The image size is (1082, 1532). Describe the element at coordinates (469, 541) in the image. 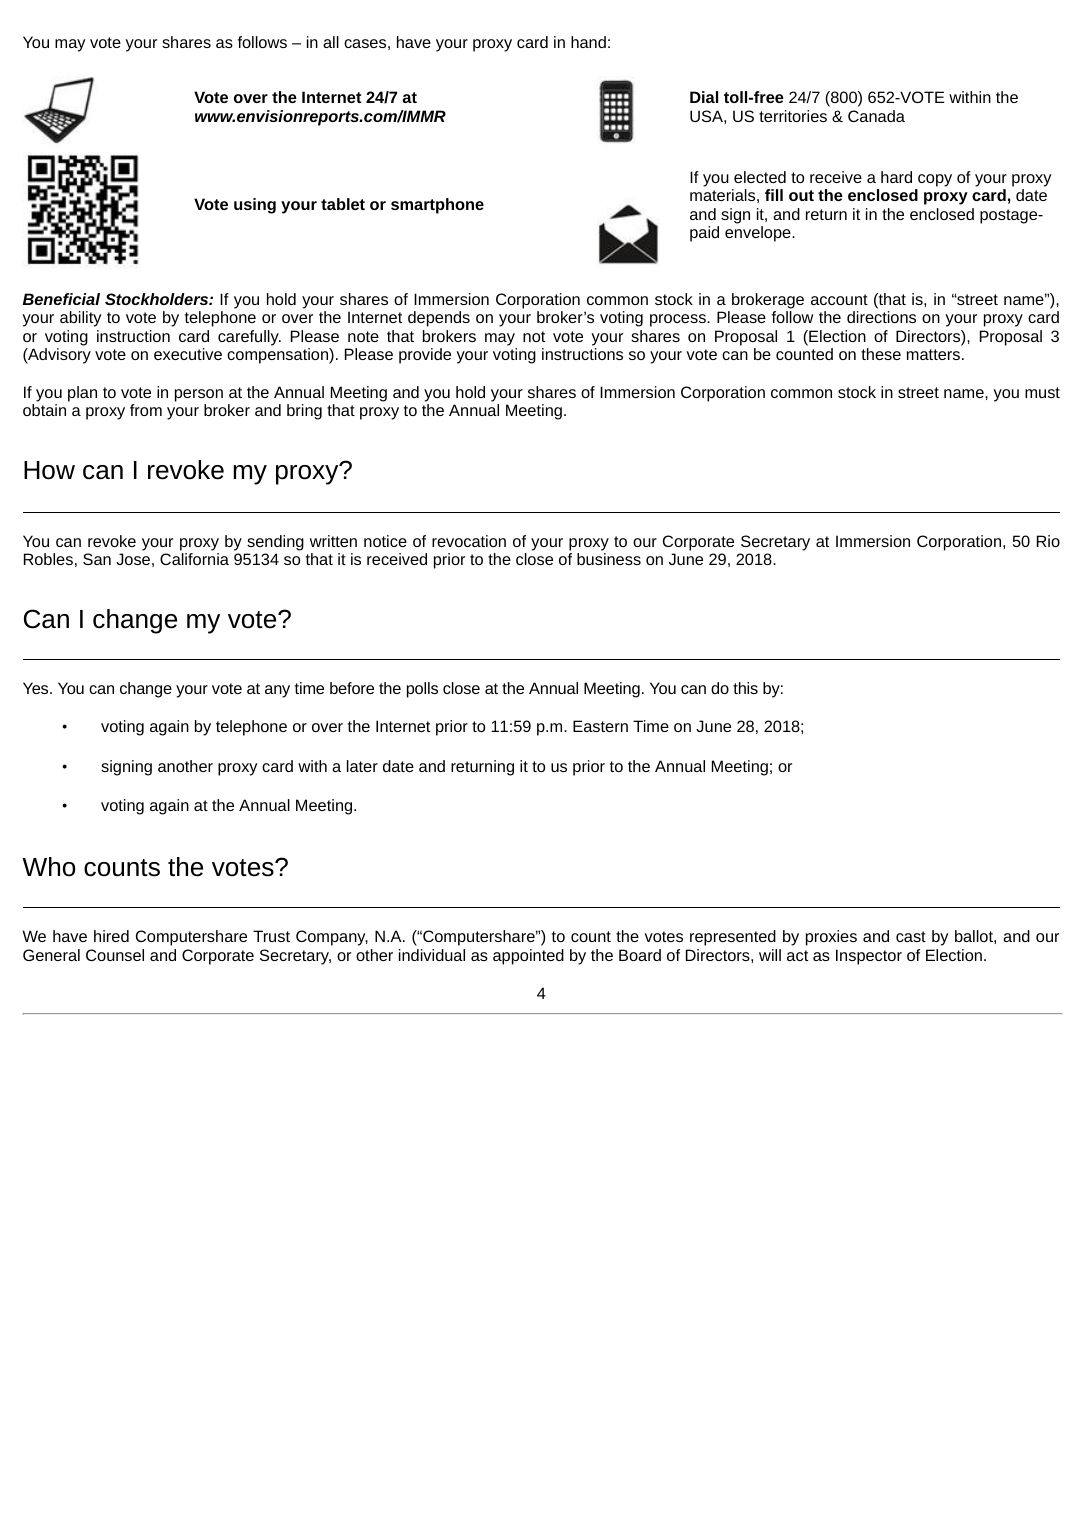

I see `revocation` at that location.
